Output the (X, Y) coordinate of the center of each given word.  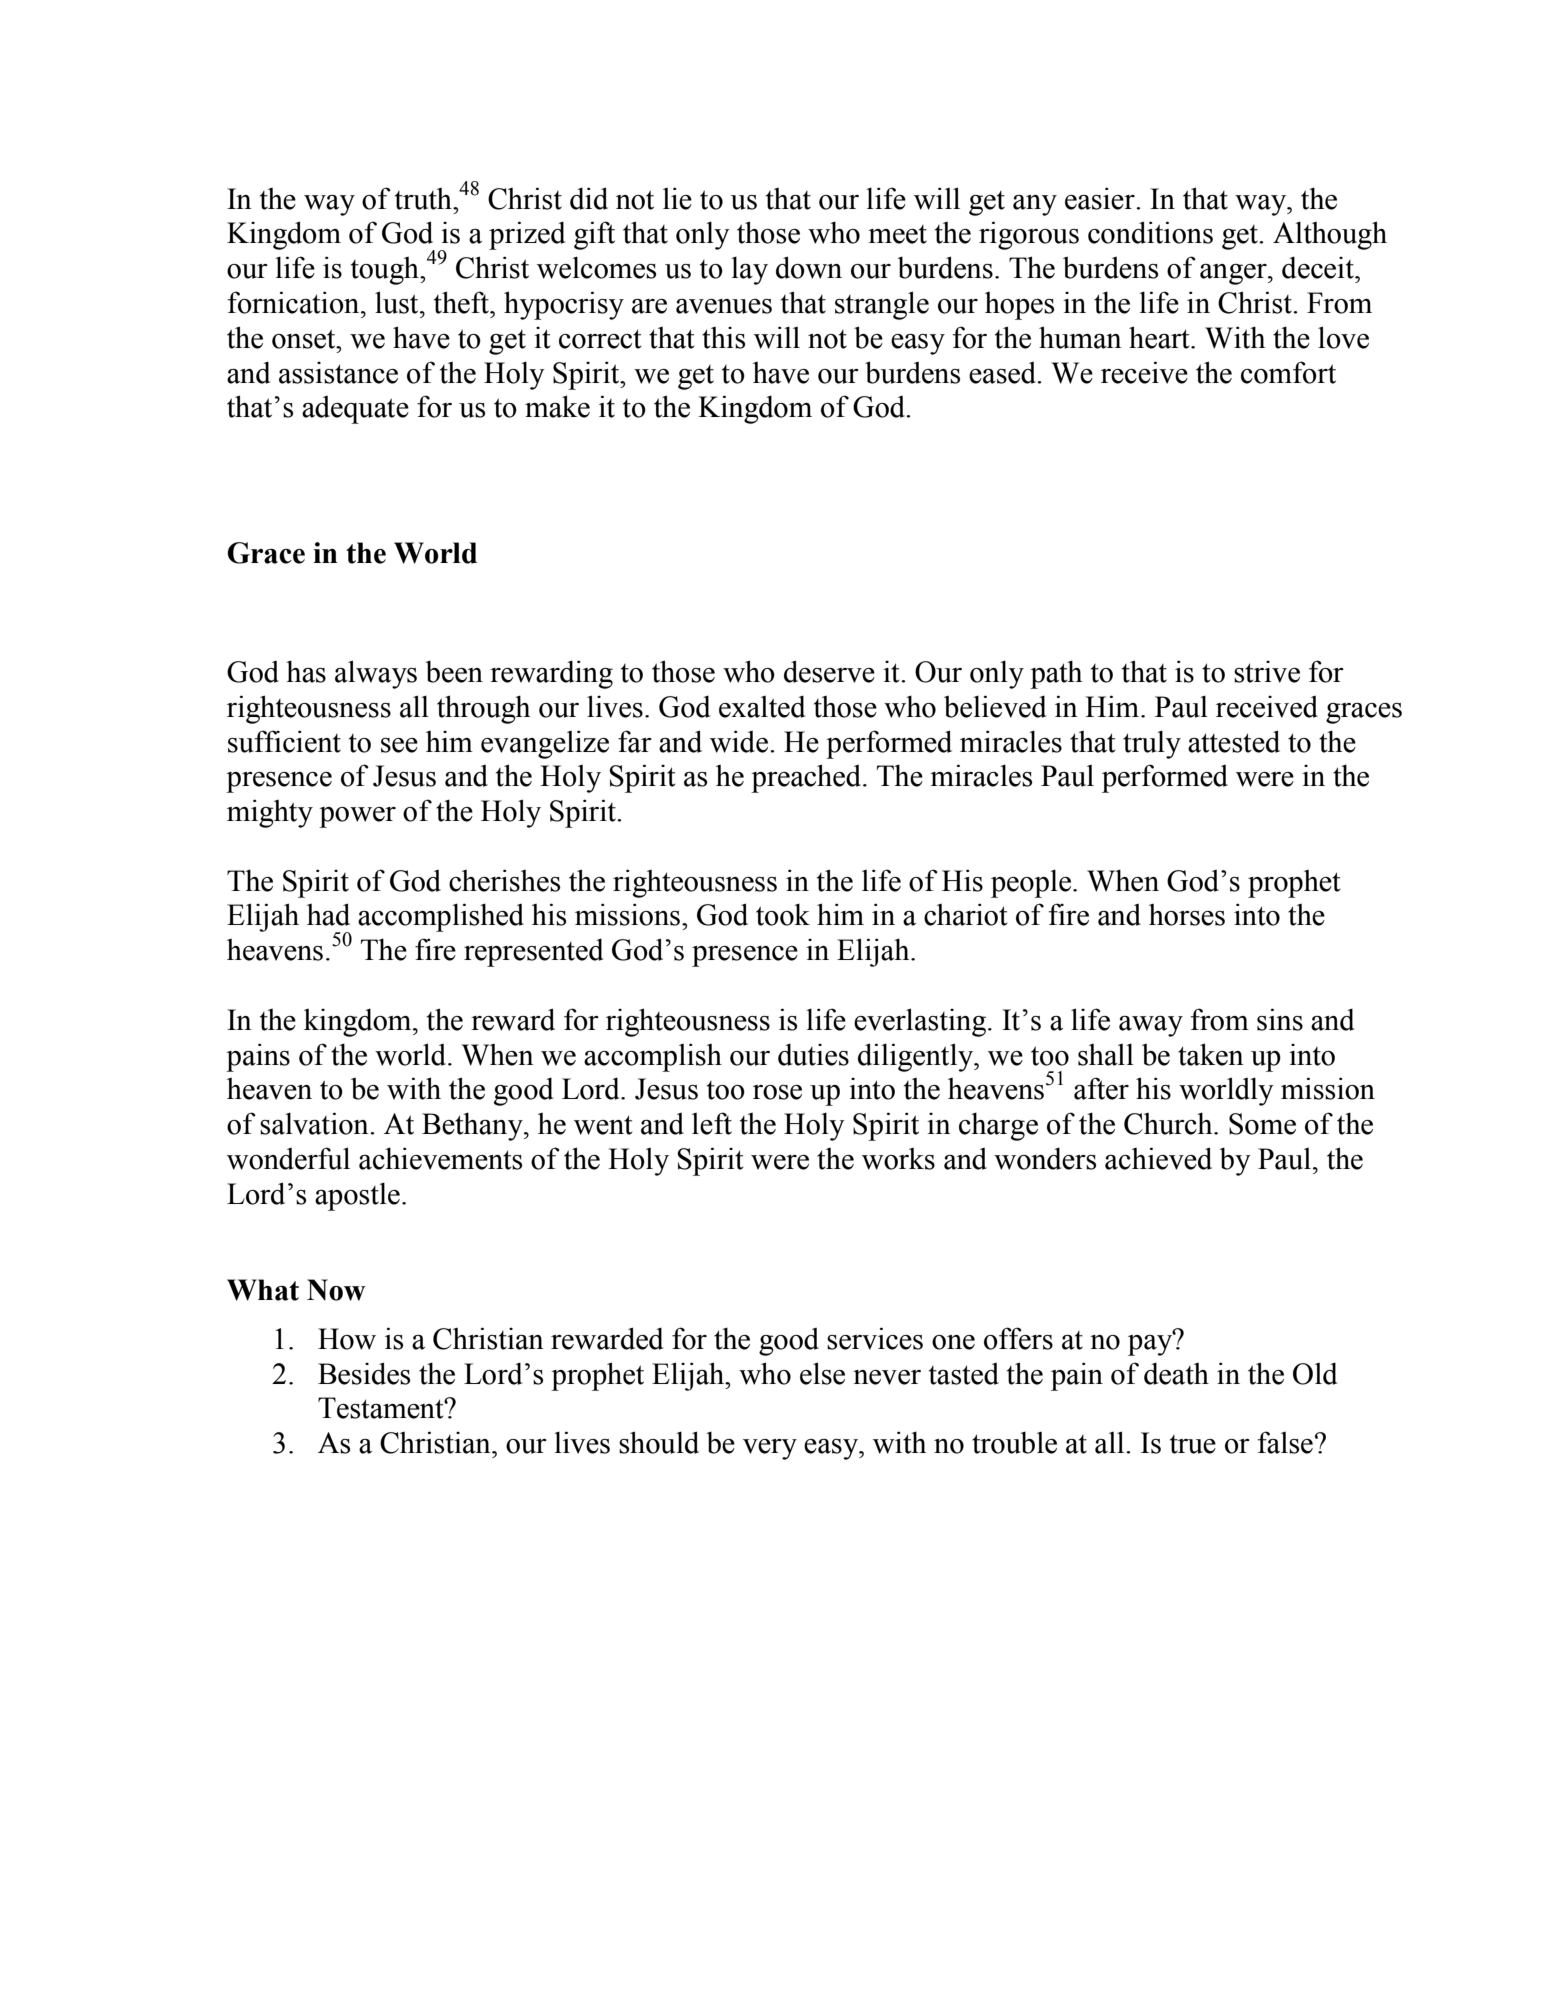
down (809, 267)
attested (1234, 741)
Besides (364, 1373)
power (357, 817)
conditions (1150, 232)
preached (807, 778)
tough (386, 271)
